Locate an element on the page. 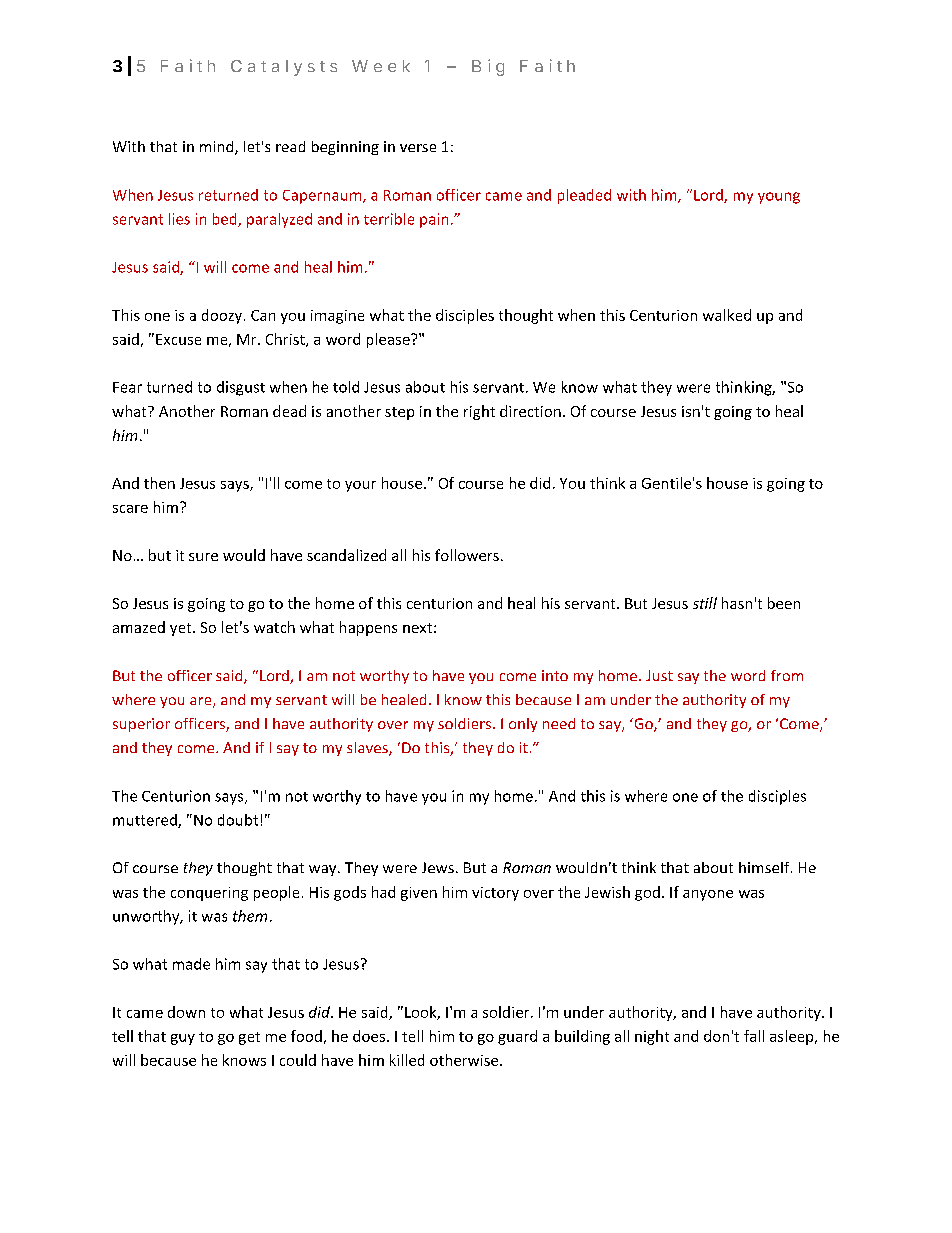 The height and width of the page is (1233, 952). mind is located at coordinates (218, 148).
